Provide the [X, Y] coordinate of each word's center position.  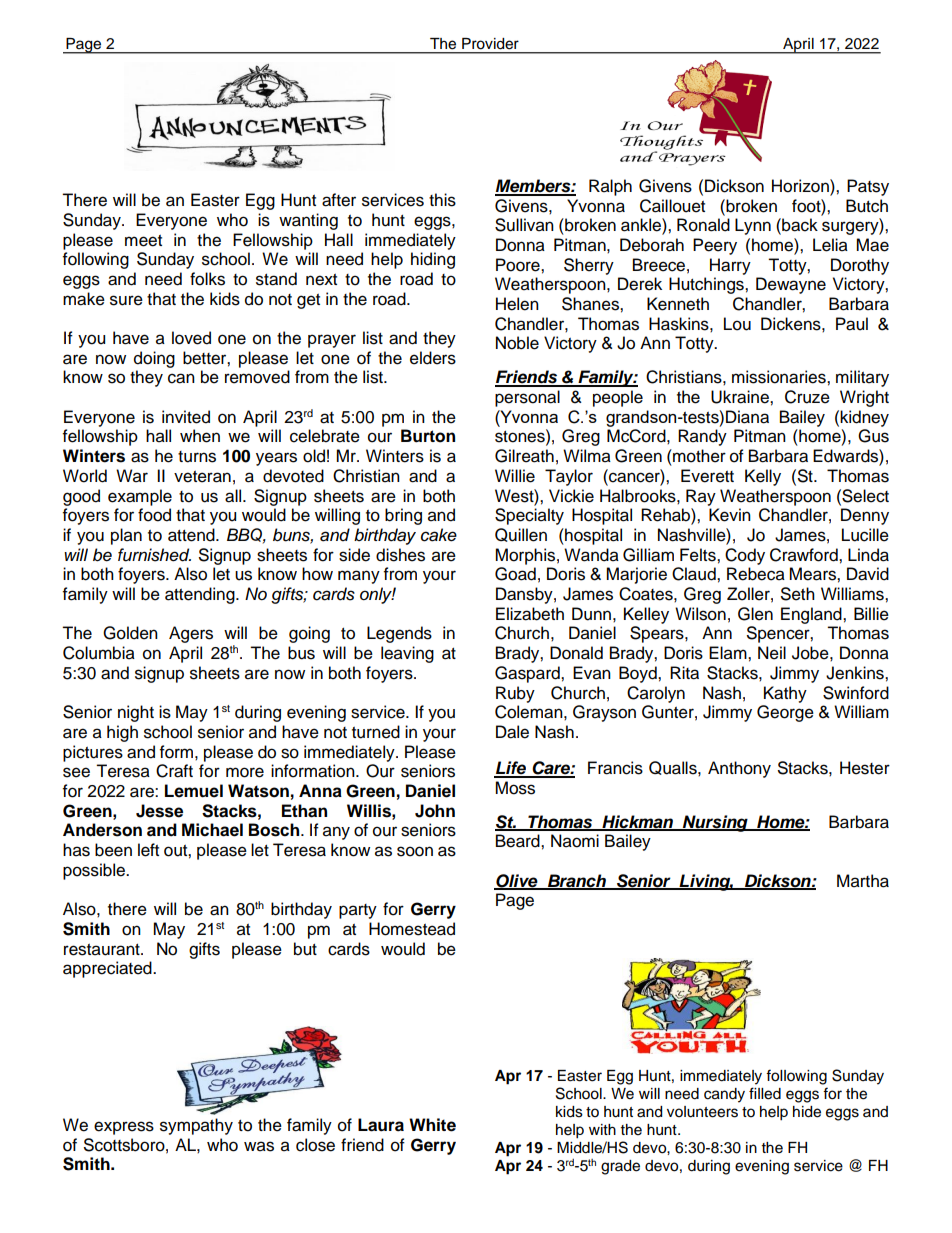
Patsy [868, 187]
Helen [517, 304]
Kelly [763, 477]
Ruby [515, 694]
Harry [730, 266]
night [136, 713]
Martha [863, 881]
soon [415, 851]
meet [143, 241]
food [154, 515]
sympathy [196, 1126]
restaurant [103, 950]
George [785, 713]
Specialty [529, 516]
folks [207, 279]
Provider [490, 43]
